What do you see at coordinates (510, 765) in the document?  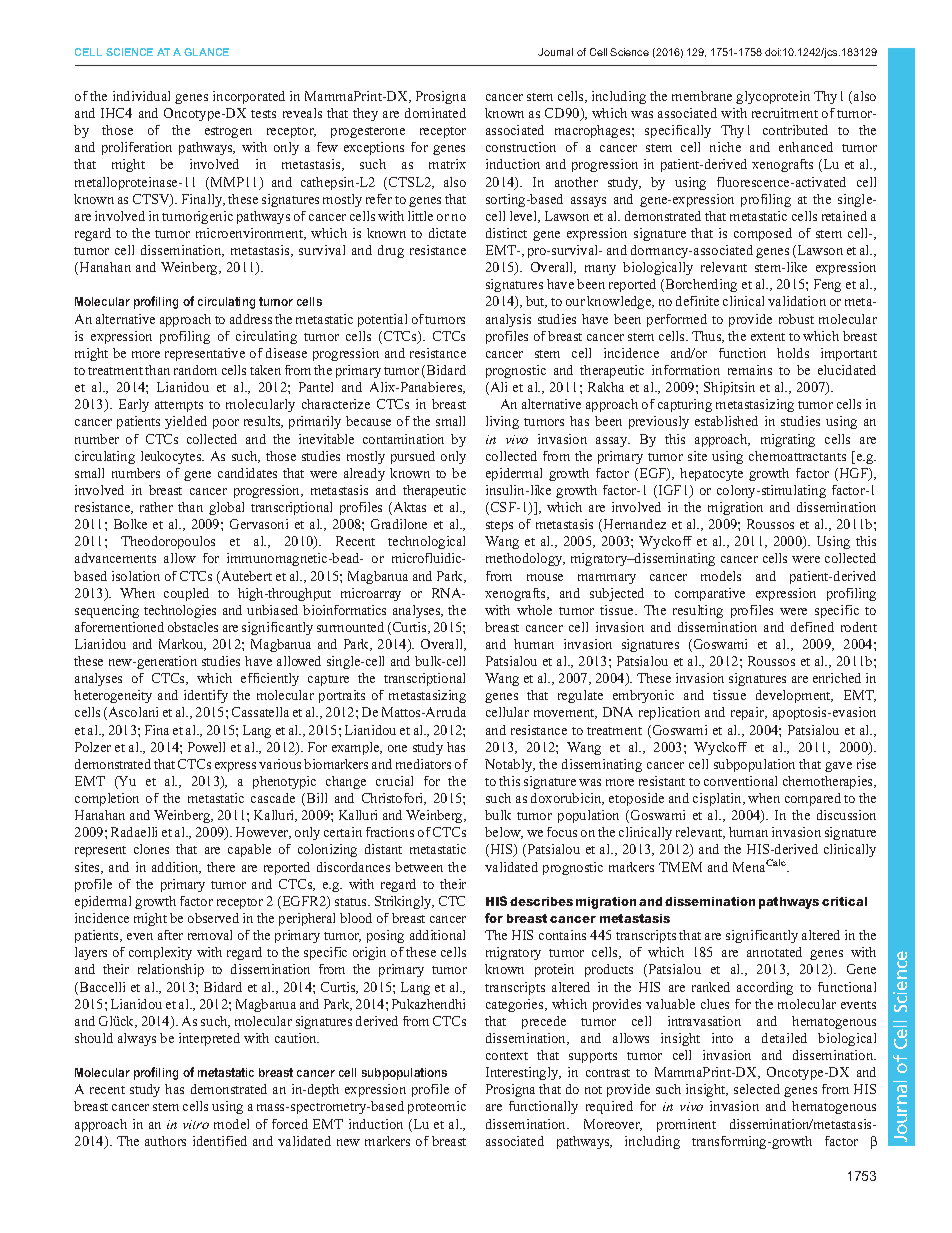 I see `Notably` at bounding box center [510, 765].
